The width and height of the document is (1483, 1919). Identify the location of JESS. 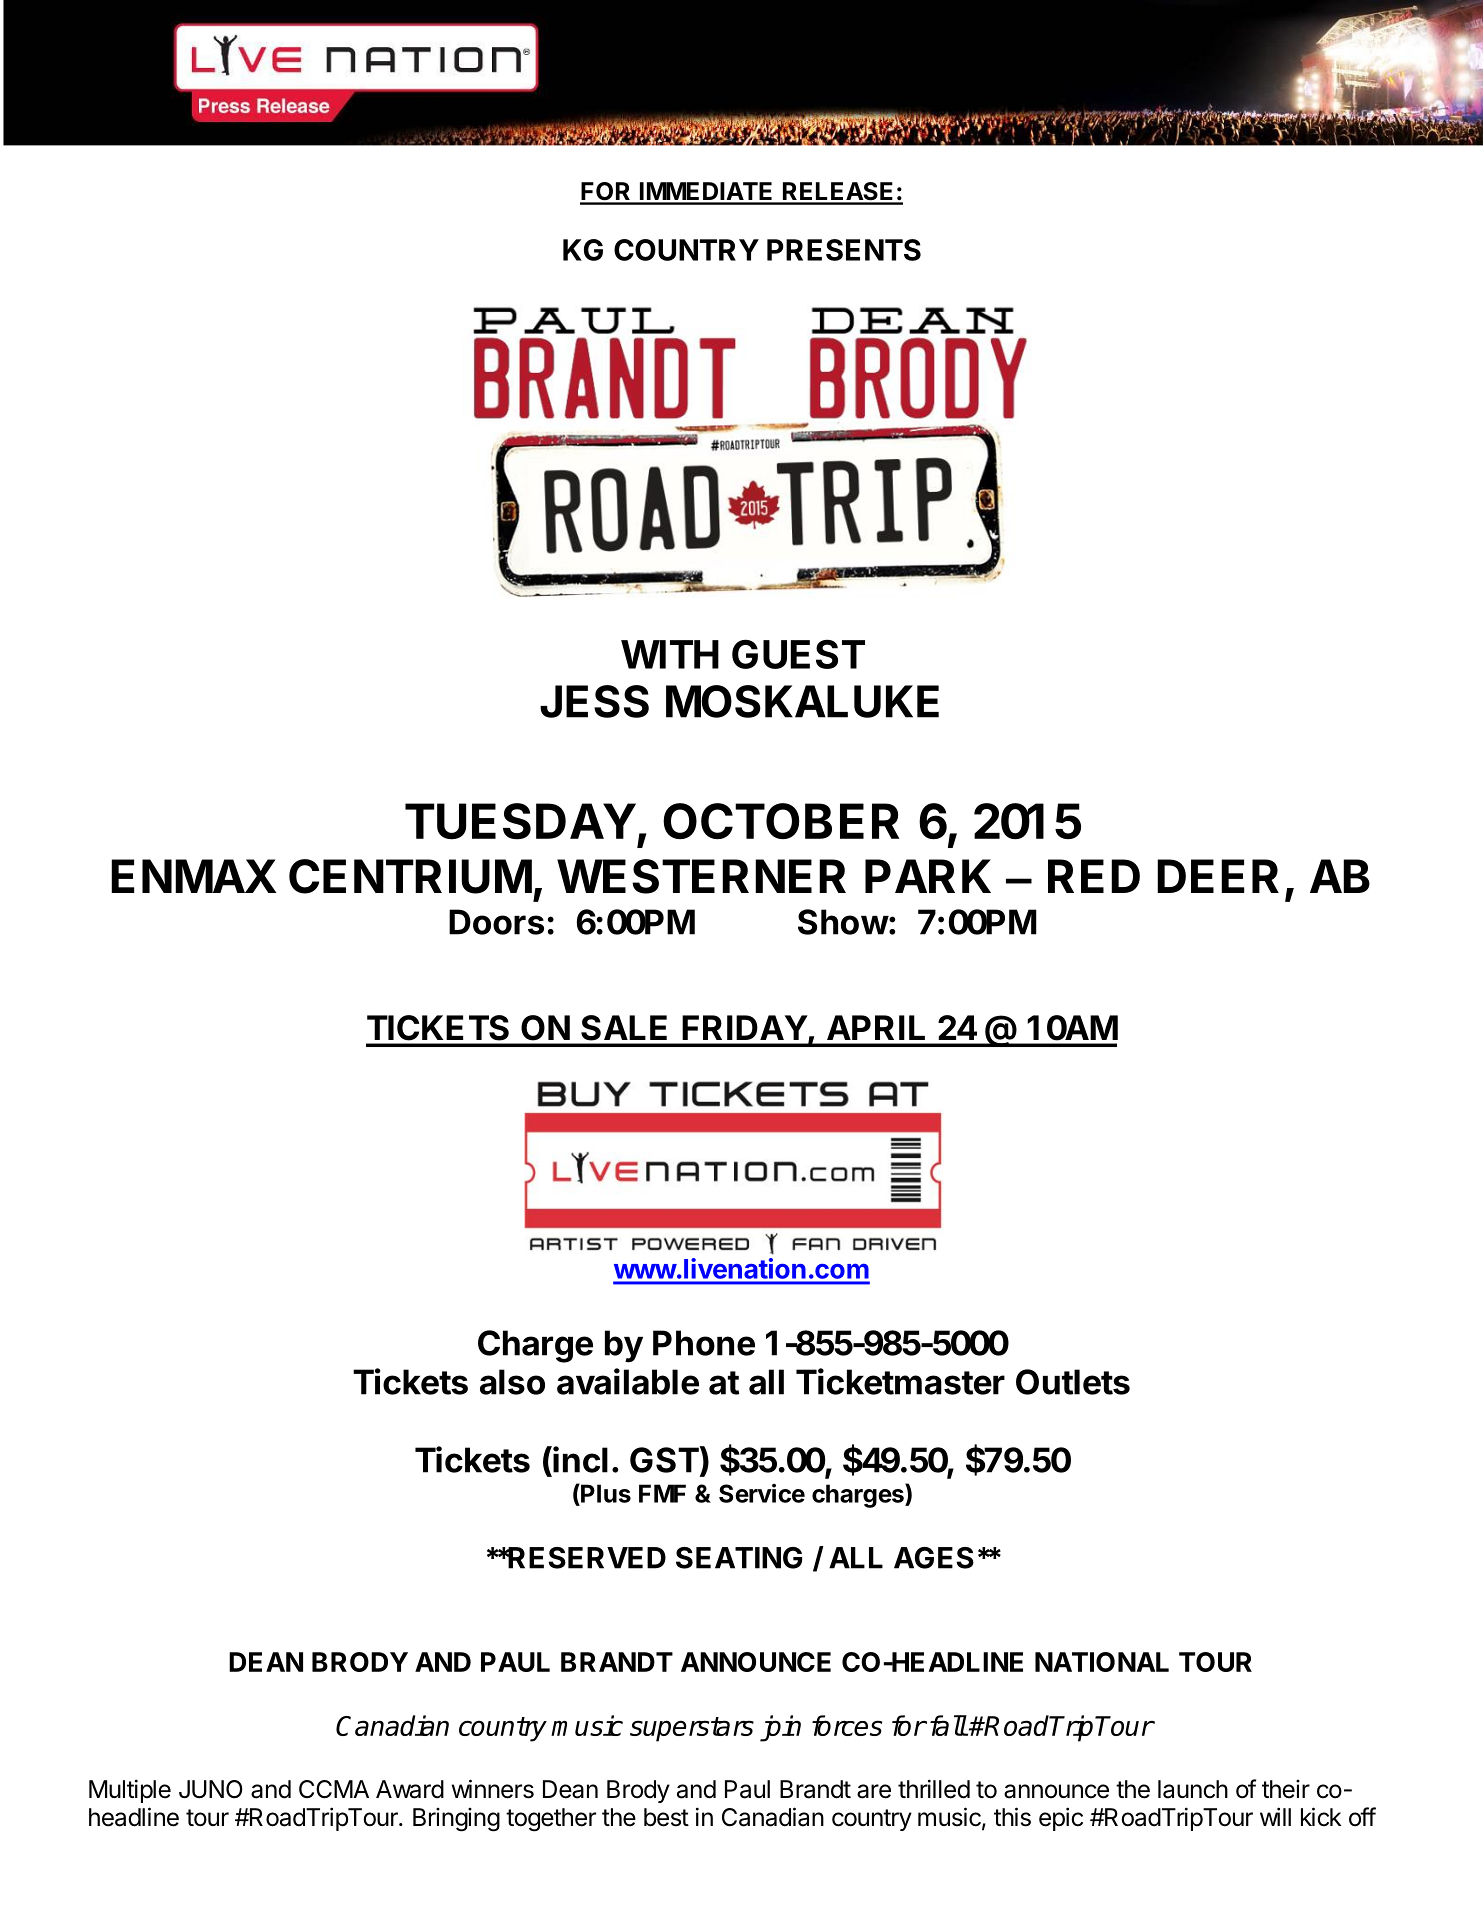
(594, 701).
